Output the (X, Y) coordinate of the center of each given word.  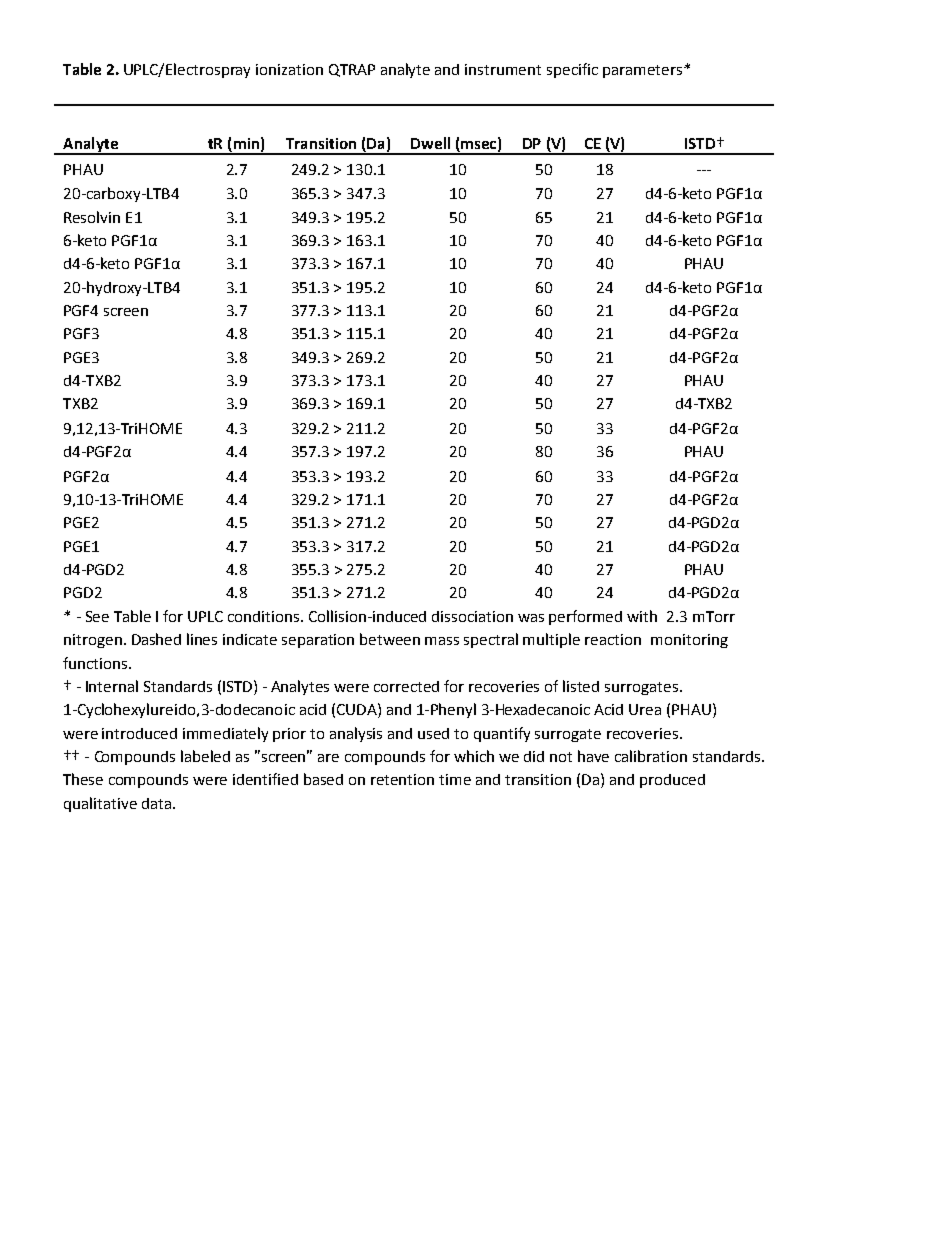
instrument (503, 69)
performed (585, 617)
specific (572, 70)
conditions (265, 616)
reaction (613, 639)
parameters (642, 71)
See (97, 616)
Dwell (430, 143)
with (642, 616)
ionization (289, 69)
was (531, 618)
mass (442, 641)
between (390, 639)
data (158, 803)
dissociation (472, 616)
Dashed (156, 639)
